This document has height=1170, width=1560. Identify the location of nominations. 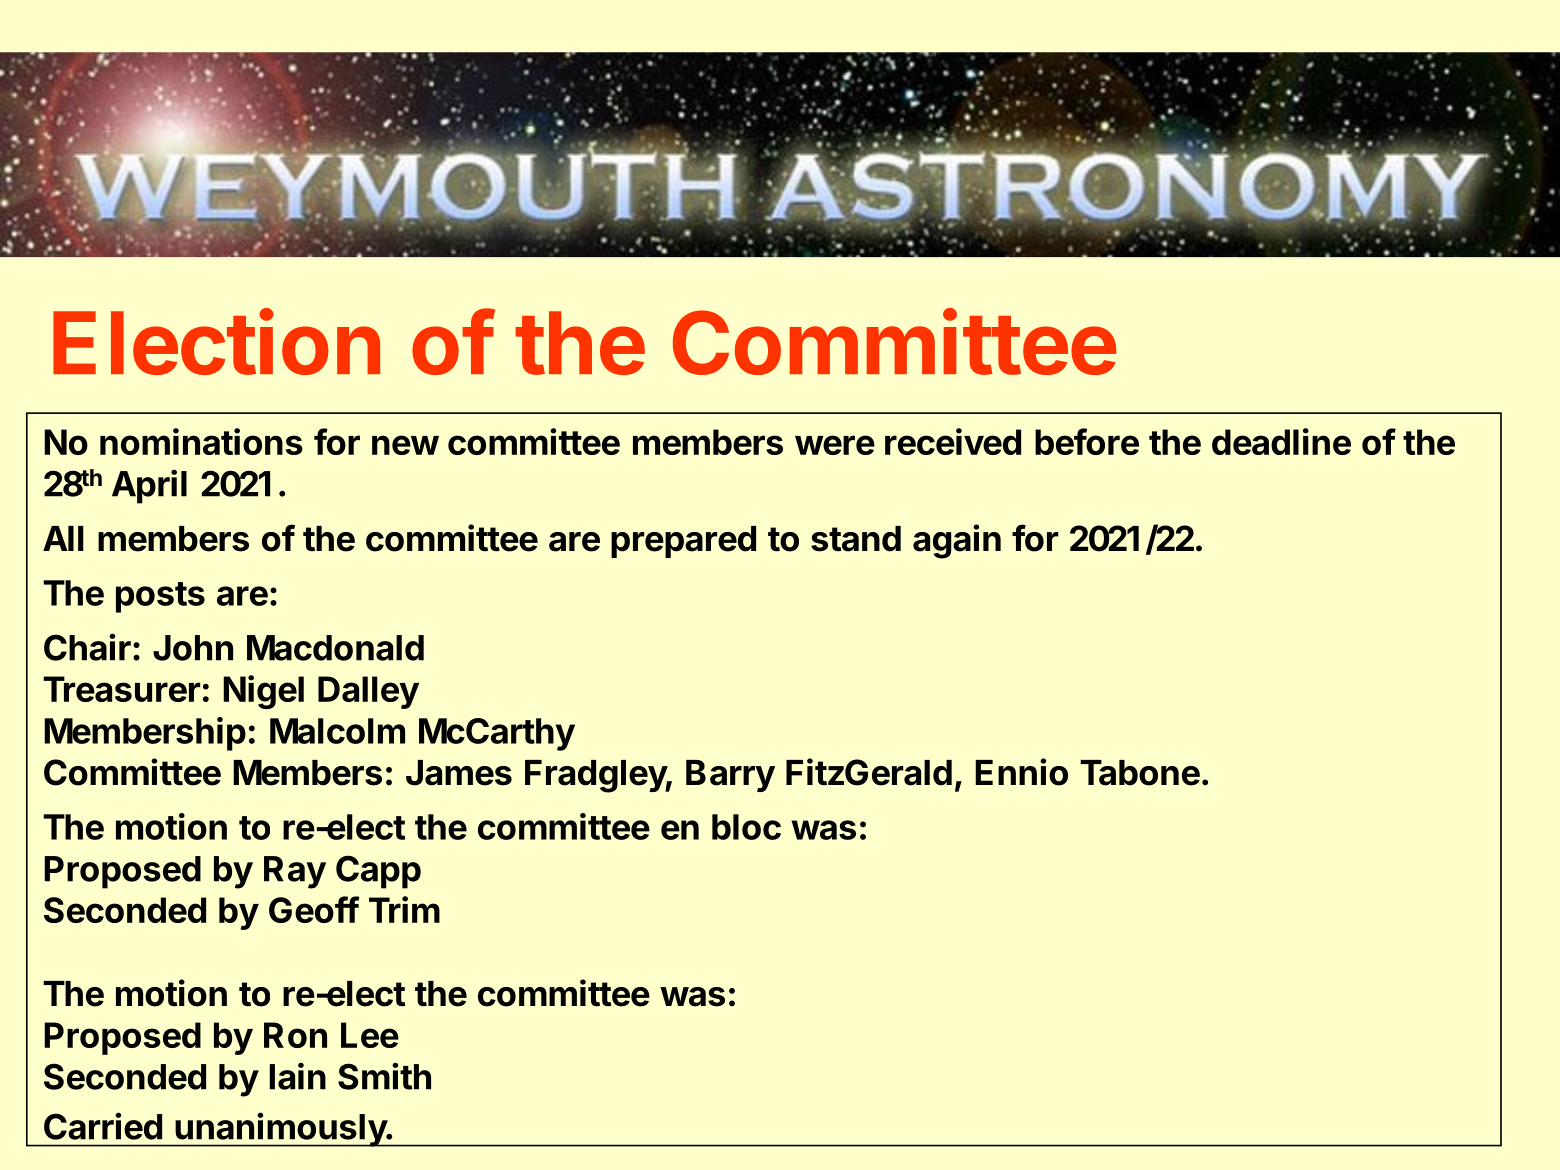
(201, 441).
